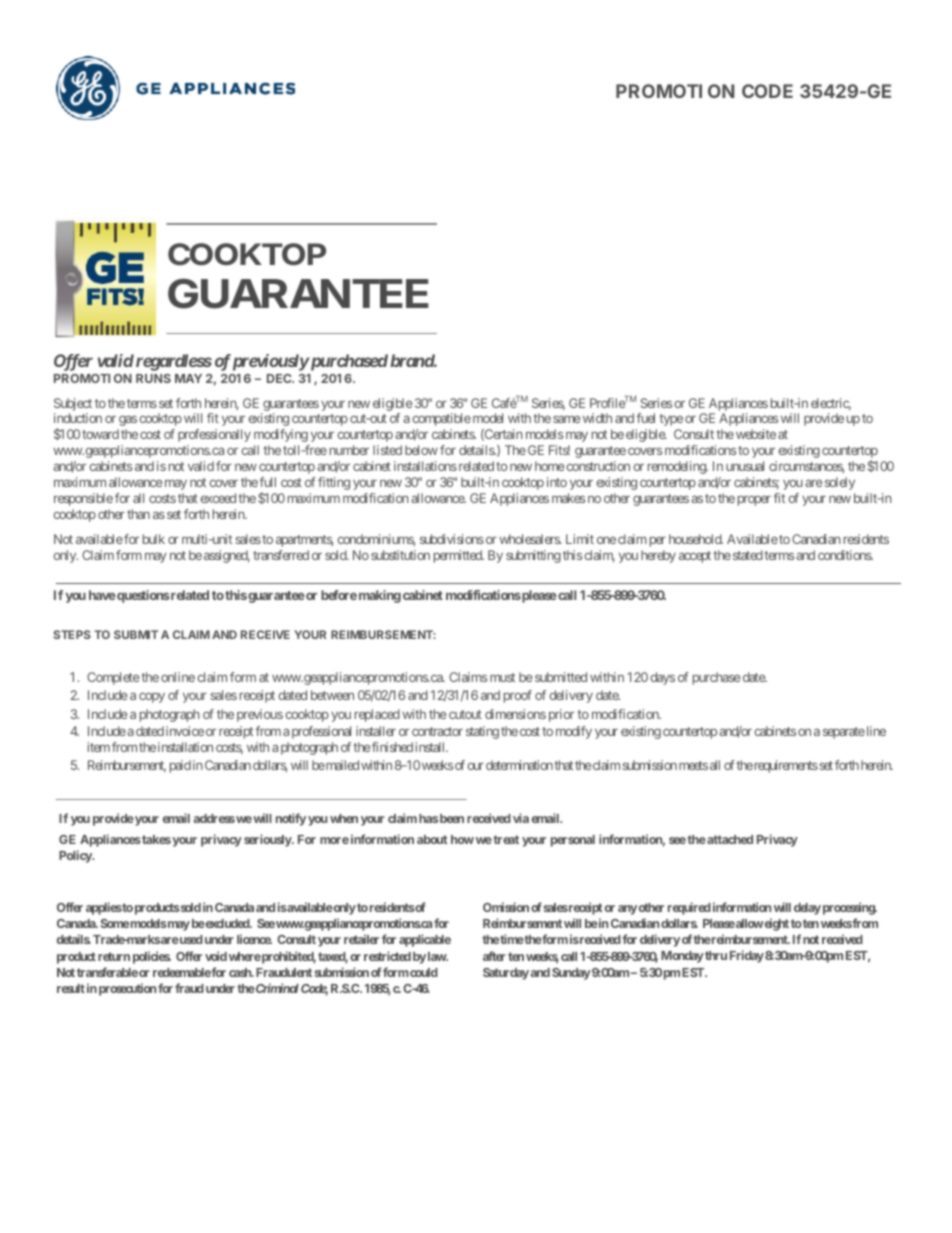 The height and width of the document is (1233, 952). I want to click on could, so click(424, 972).
